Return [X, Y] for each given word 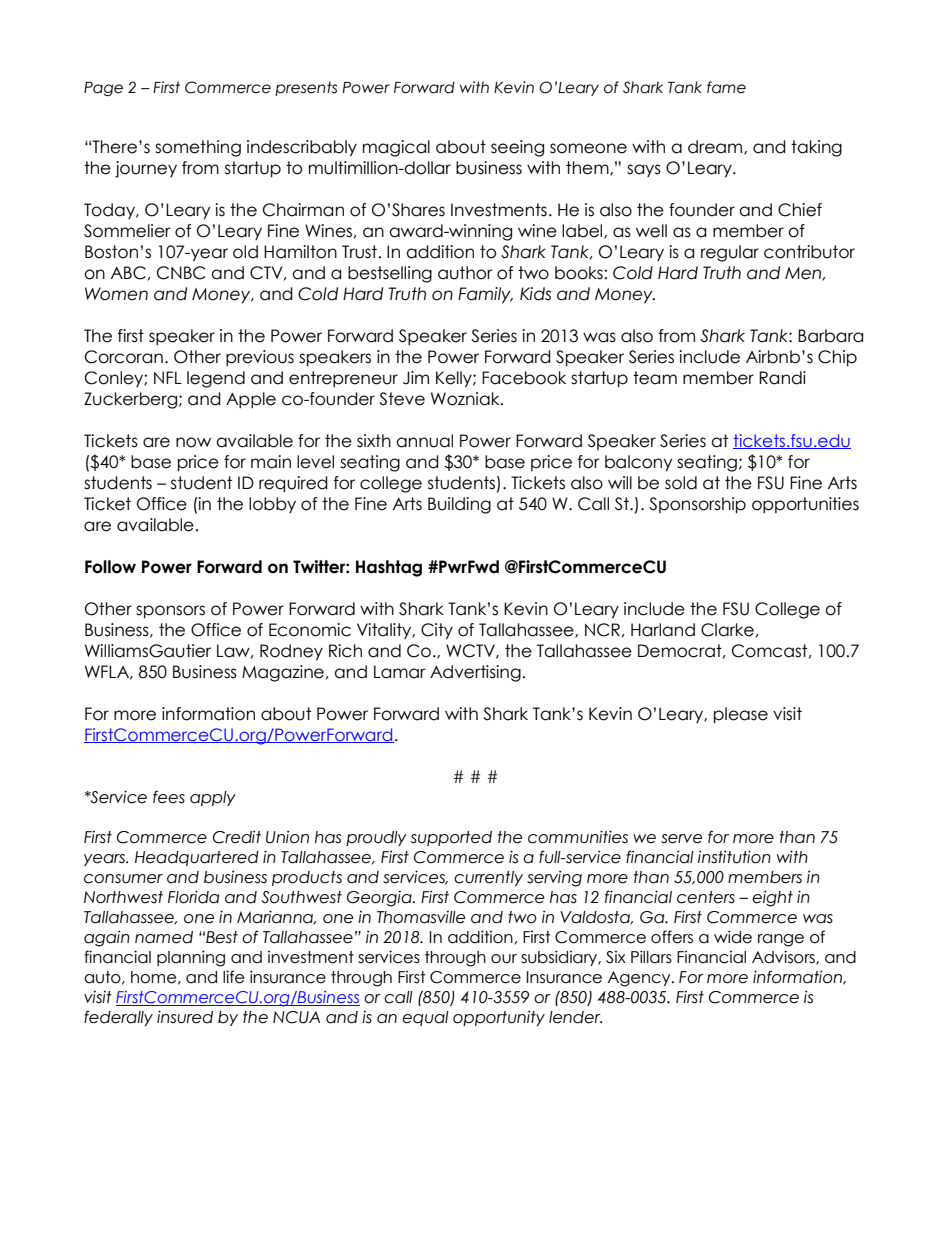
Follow [110, 567]
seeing [517, 148]
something [198, 148]
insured [185, 1017]
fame [726, 87]
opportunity [499, 1018]
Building [459, 505]
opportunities [805, 505]
